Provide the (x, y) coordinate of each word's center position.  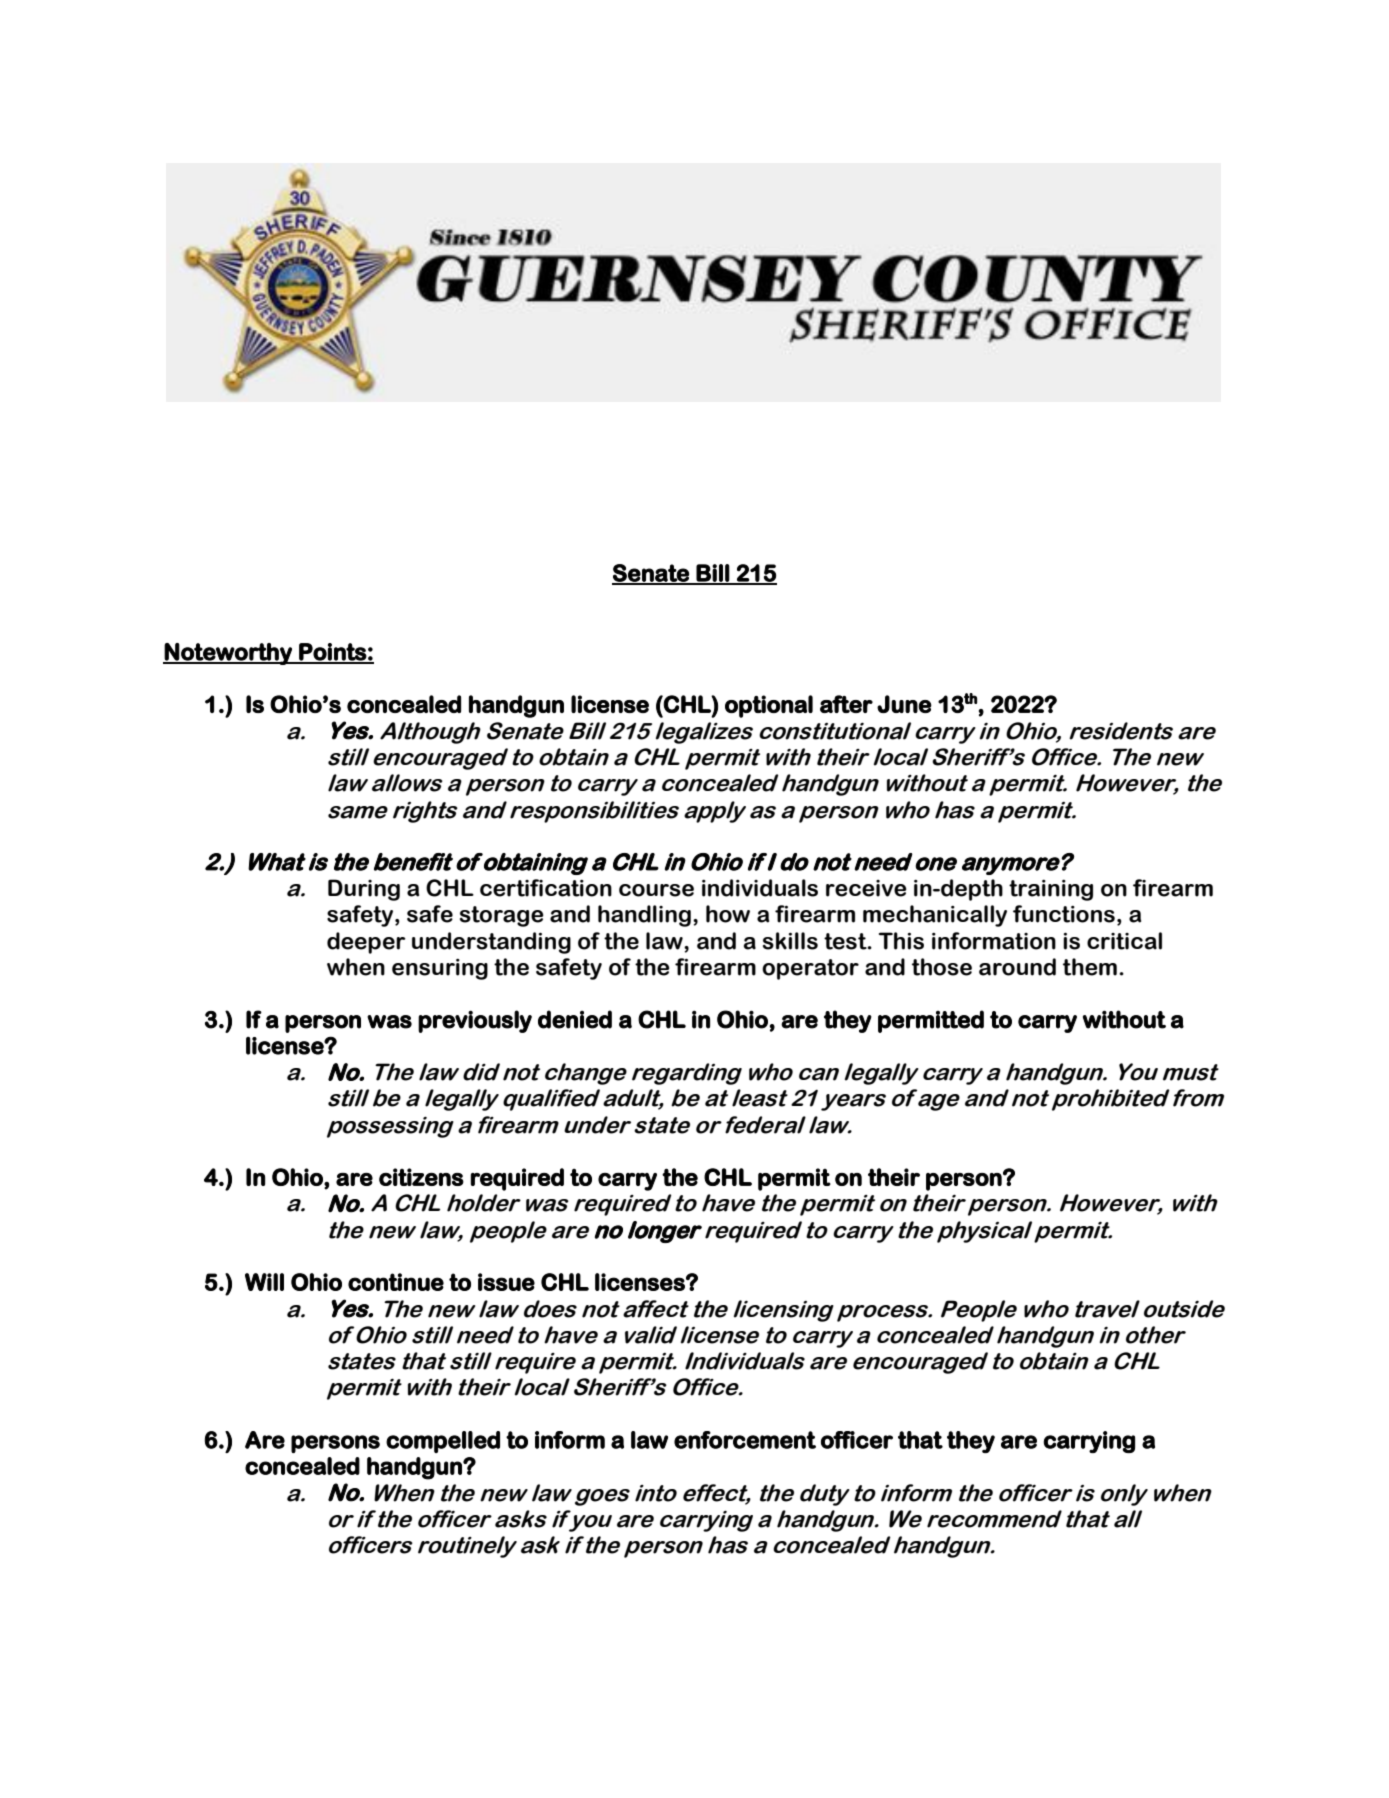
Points (332, 653)
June (904, 704)
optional (769, 706)
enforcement (745, 1440)
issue (506, 1282)
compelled (443, 1442)
